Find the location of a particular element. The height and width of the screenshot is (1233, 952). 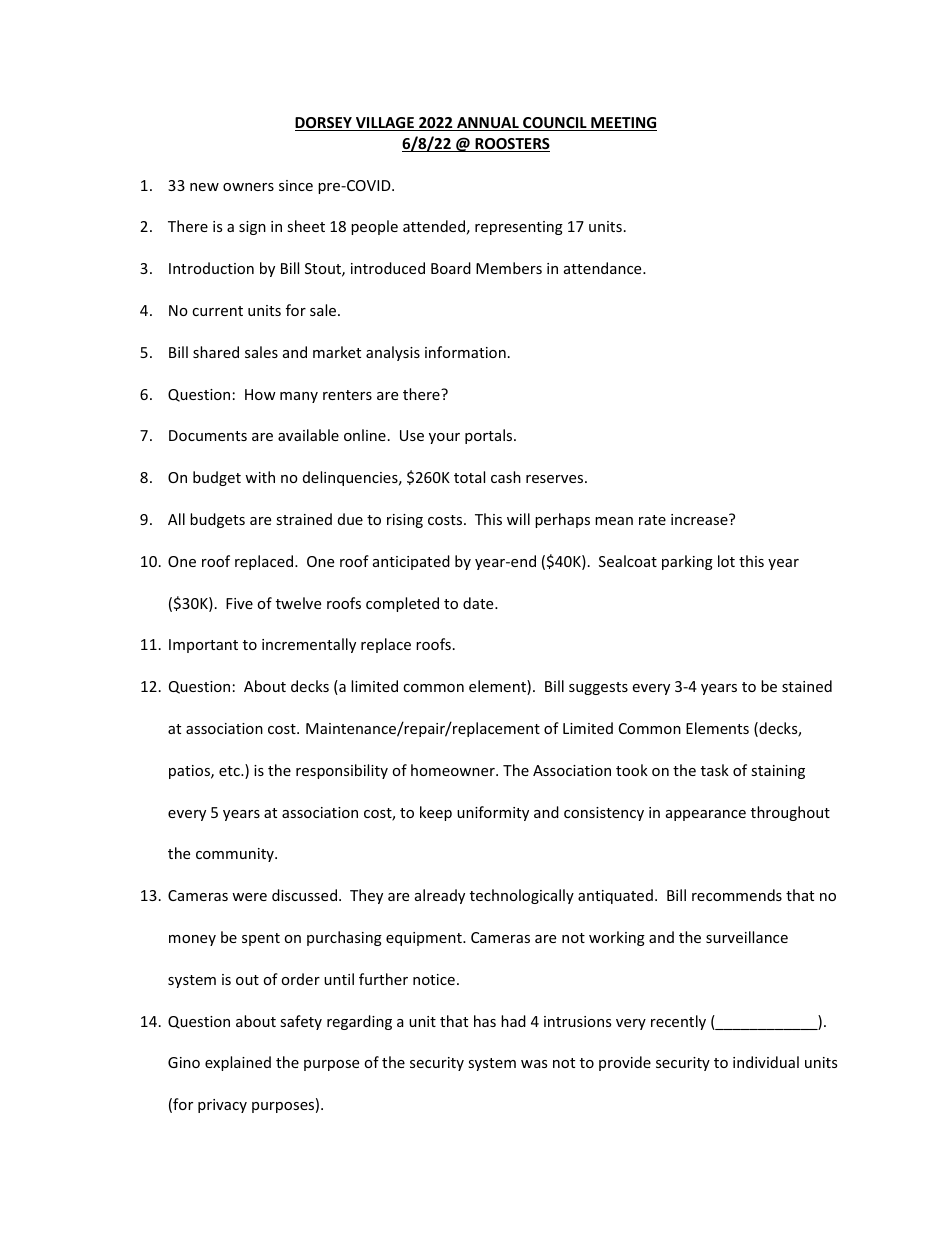

homeowner is located at coordinates (454, 770).
